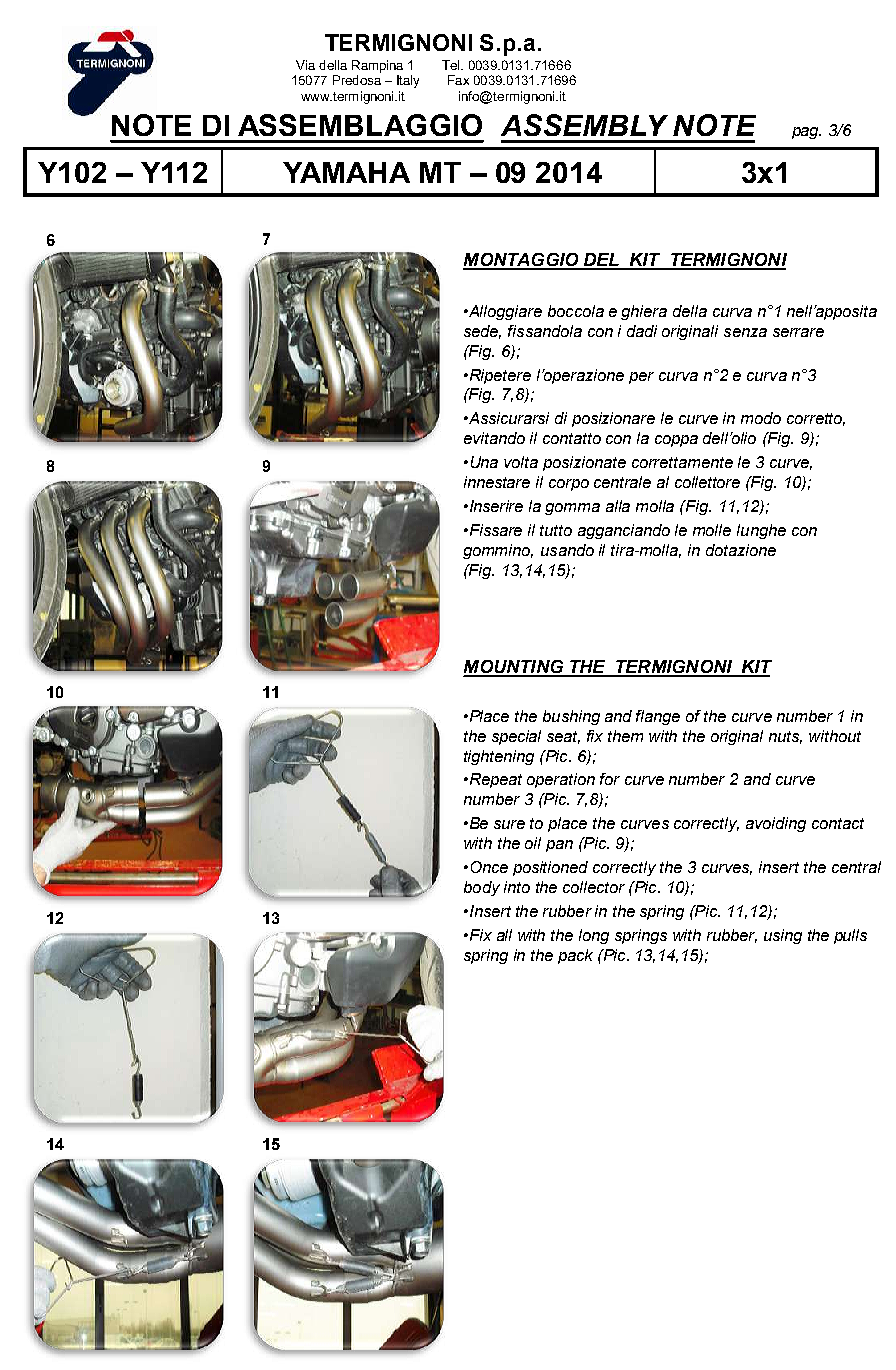 This page has width=896, height=1370. I want to click on dadi, so click(642, 331).
